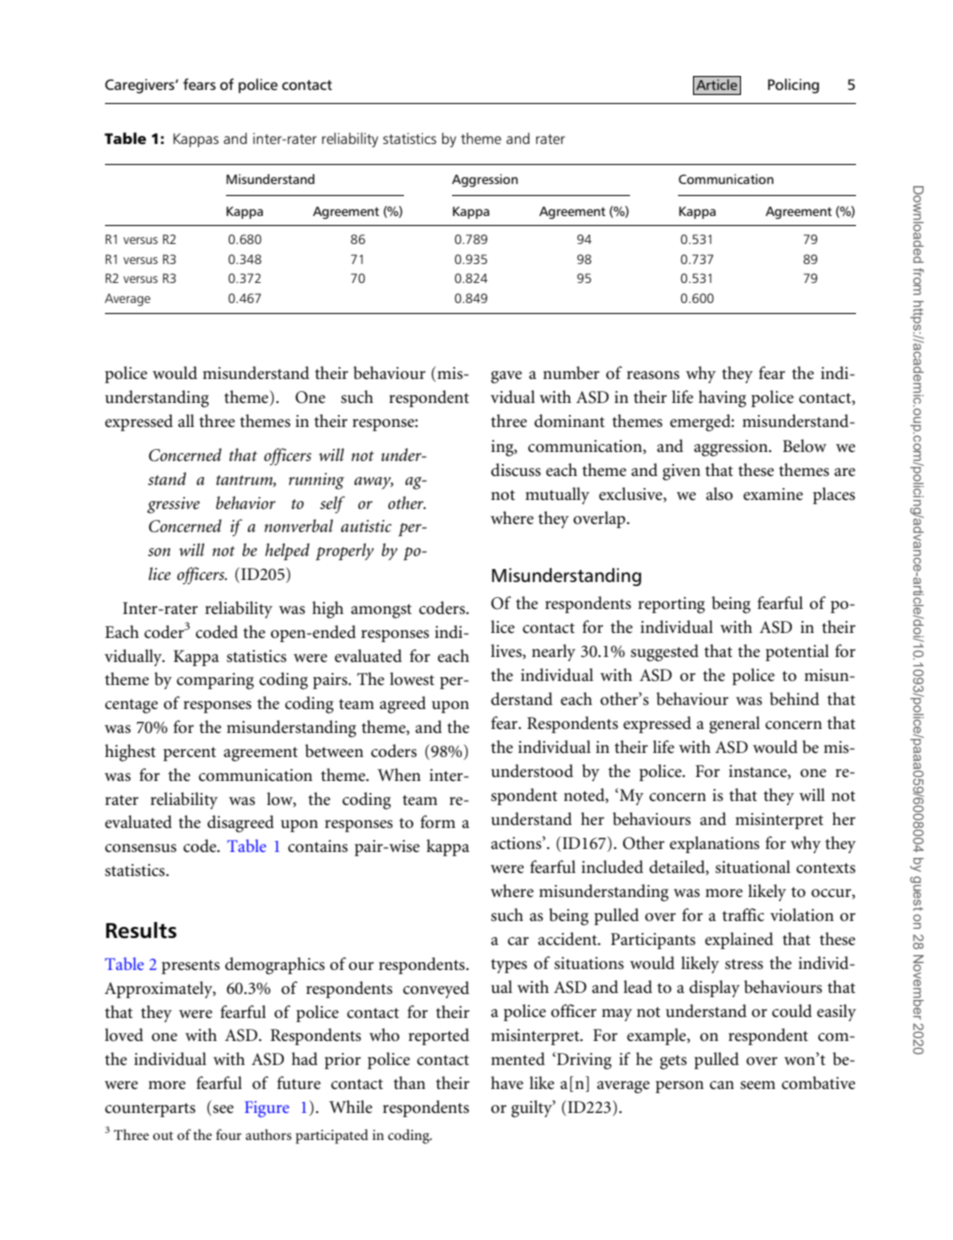 This page has height=1240, width=953. I want to click on nearly, so click(554, 652).
